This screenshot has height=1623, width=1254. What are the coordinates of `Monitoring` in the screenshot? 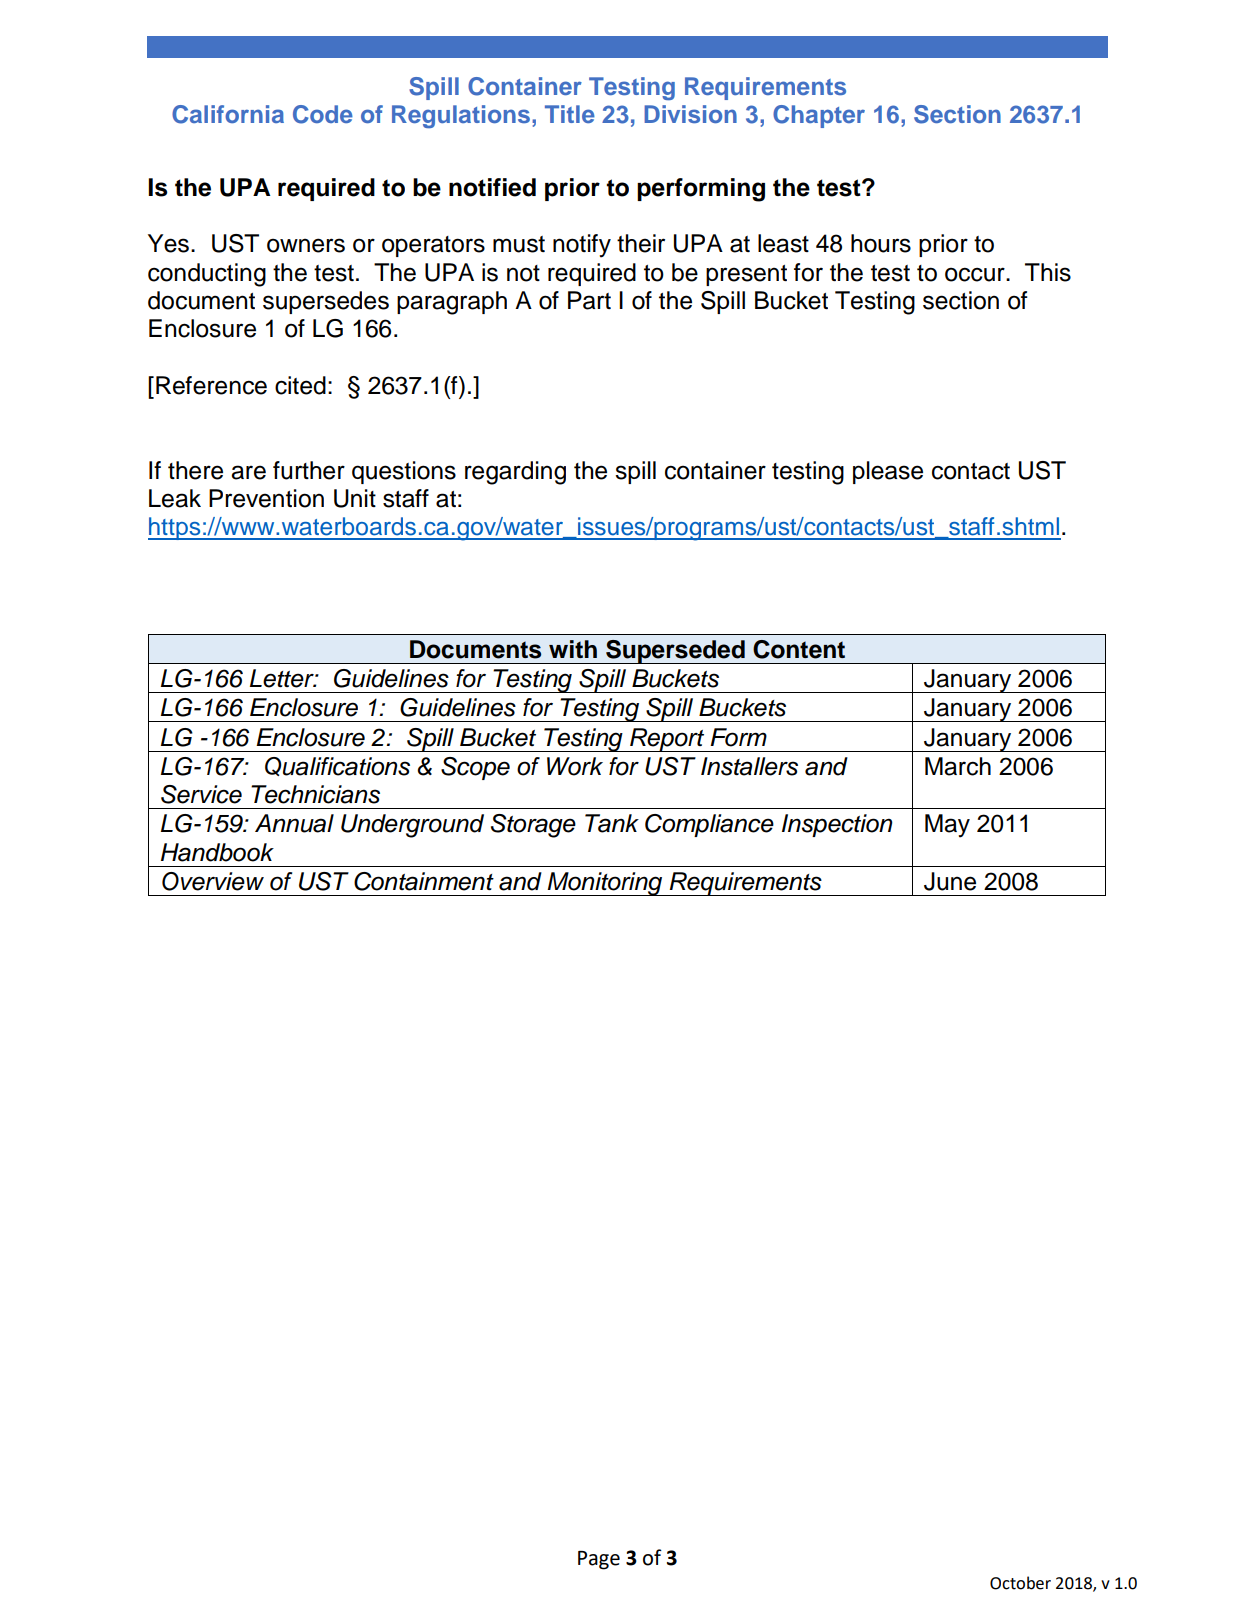 It's located at (605, 884).
